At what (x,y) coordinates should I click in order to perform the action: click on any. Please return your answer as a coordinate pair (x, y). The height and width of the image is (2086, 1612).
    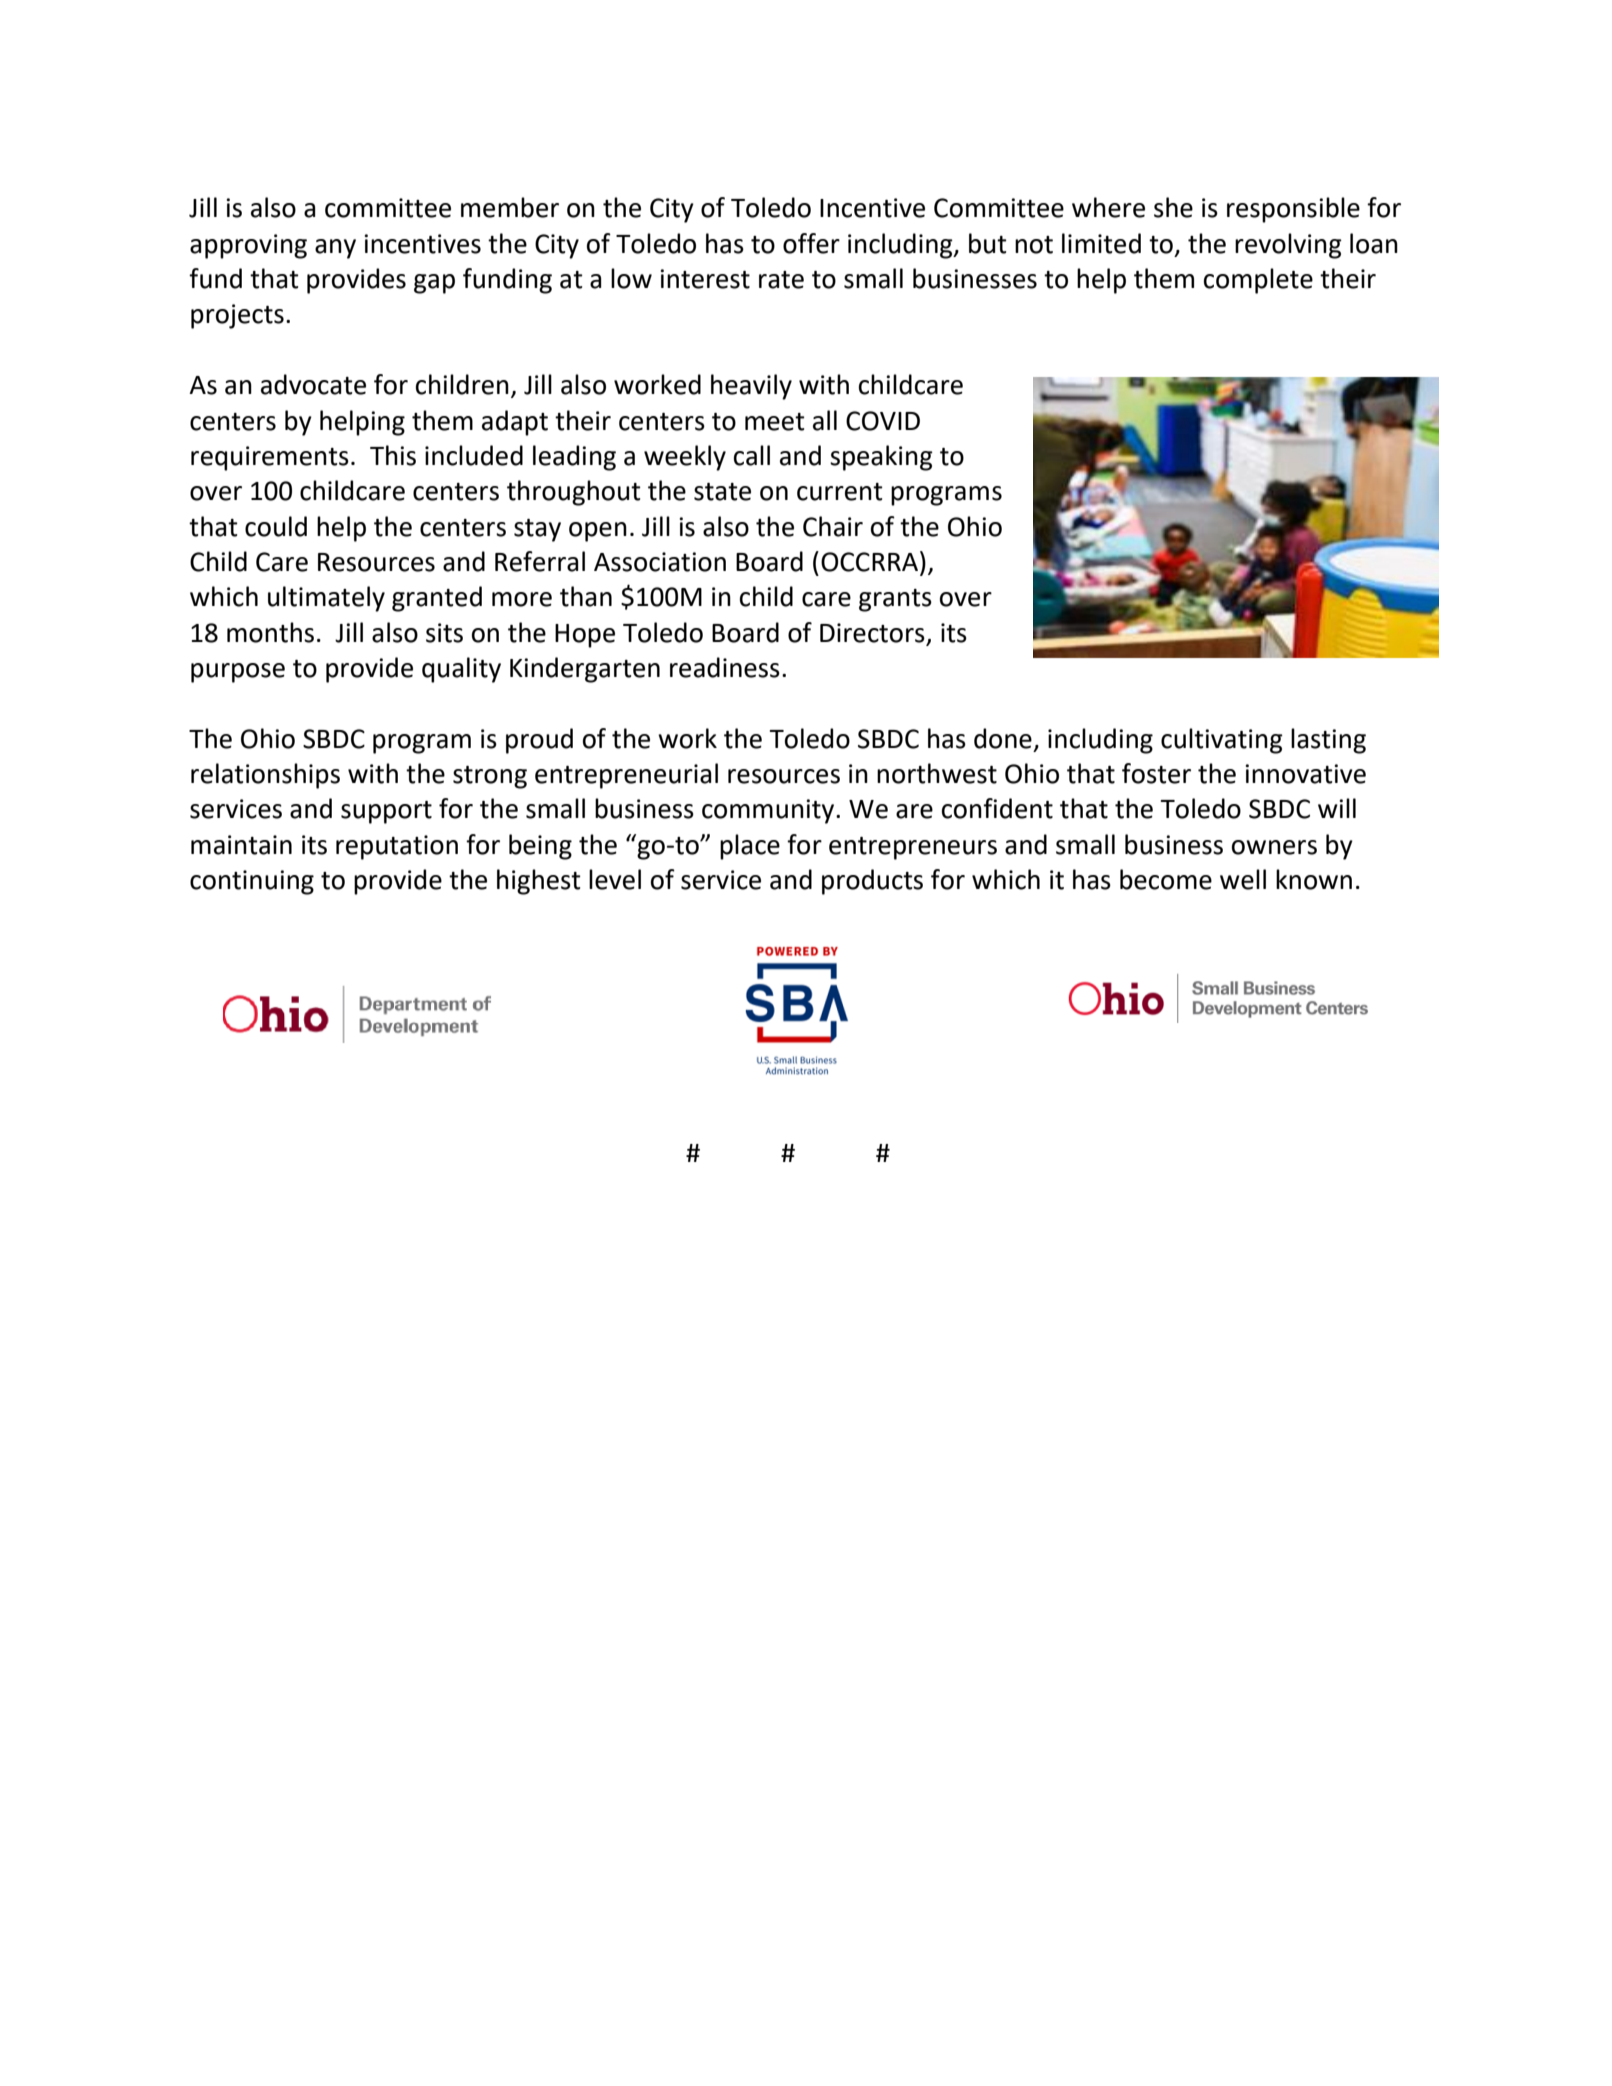
    Looking at the image, I should click on (335, 249).
